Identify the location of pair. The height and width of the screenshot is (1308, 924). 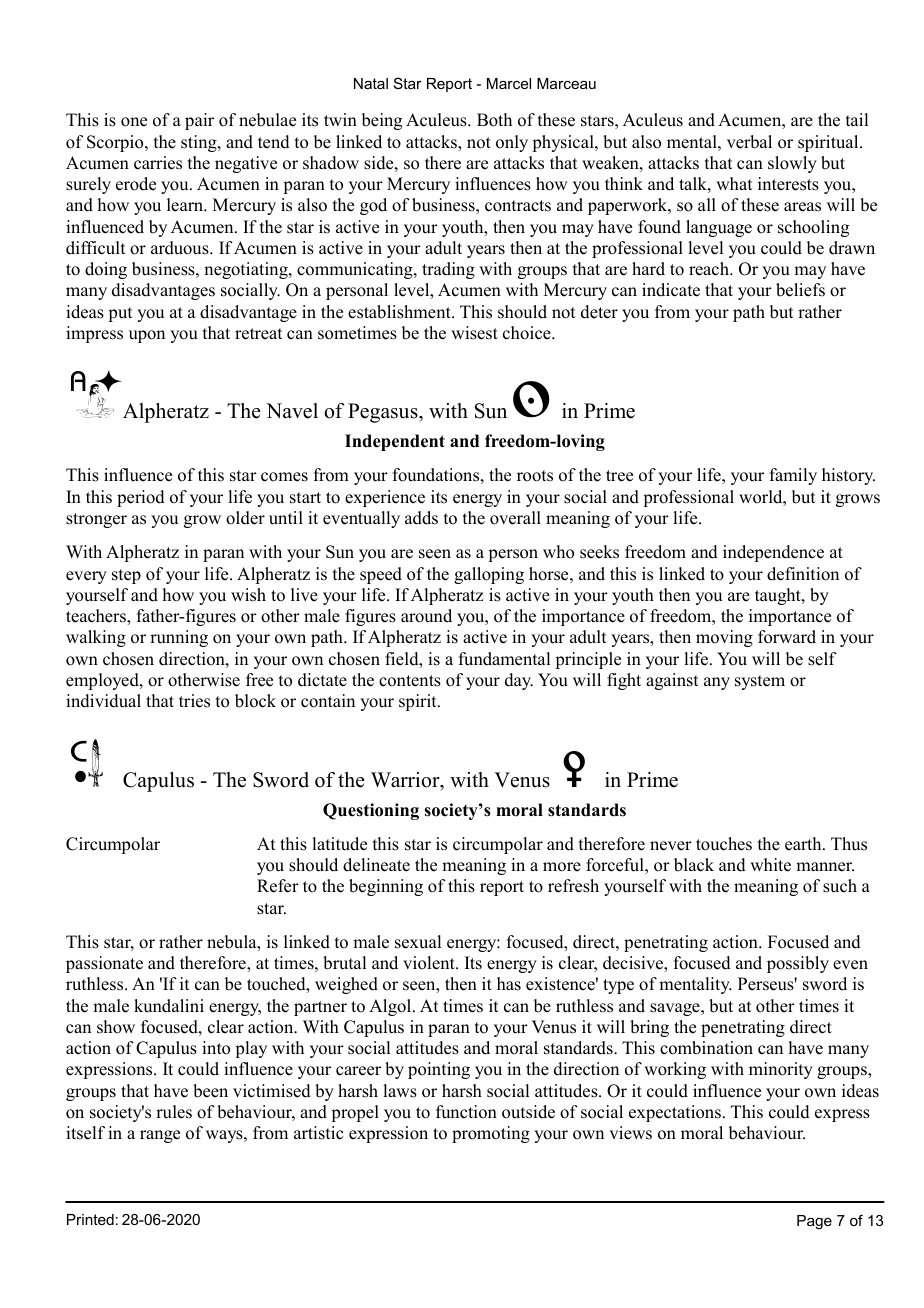
(199, 121).
